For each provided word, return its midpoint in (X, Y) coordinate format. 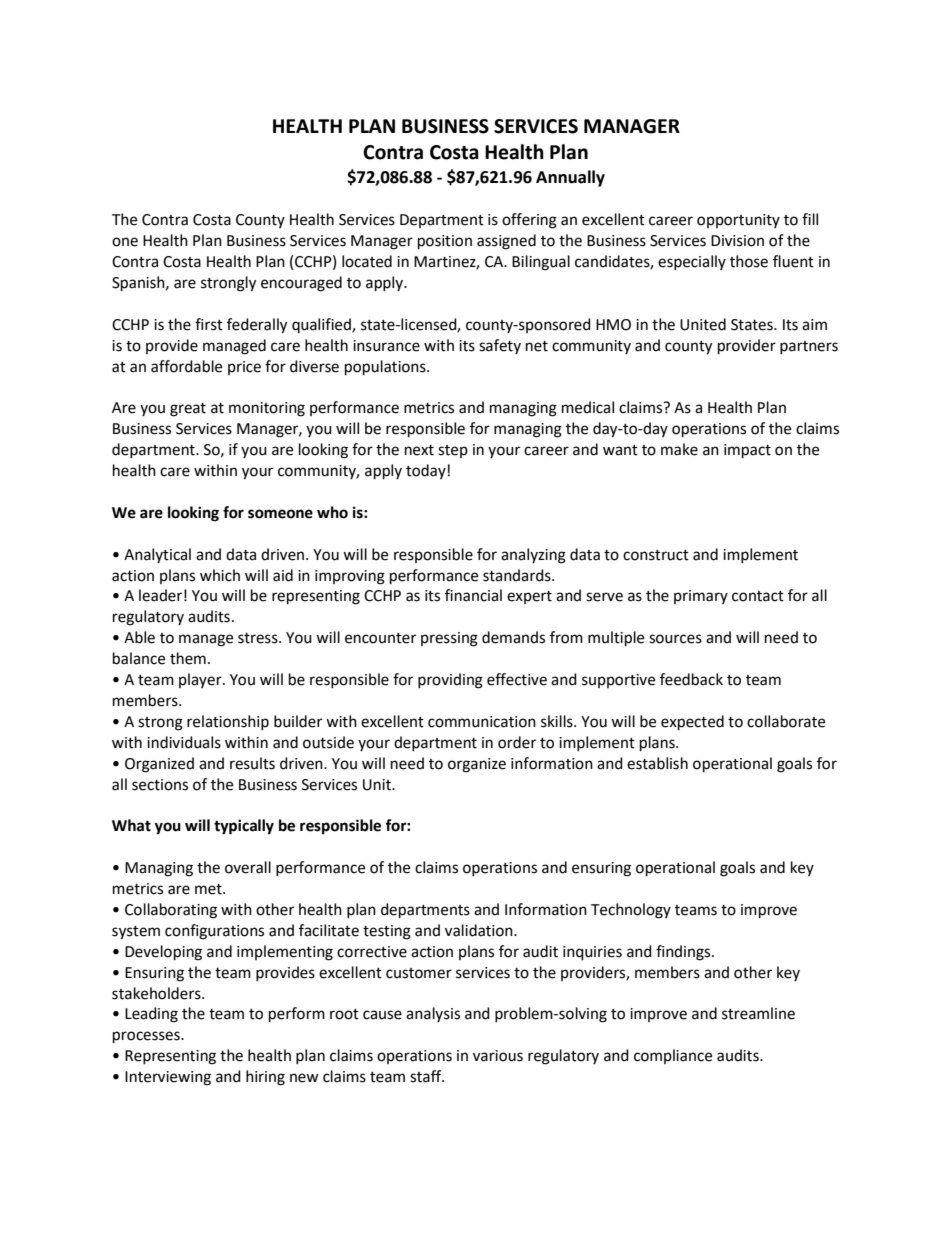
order (517, 742)
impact (747, 451)
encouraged (301, 284)
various (498, 1056)
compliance (673, 1056)
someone (280, 514)
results (252, 763)
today (426, 471)
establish (657, 763)
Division (737, 241)
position (445, 242)
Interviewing (168, 1078)
